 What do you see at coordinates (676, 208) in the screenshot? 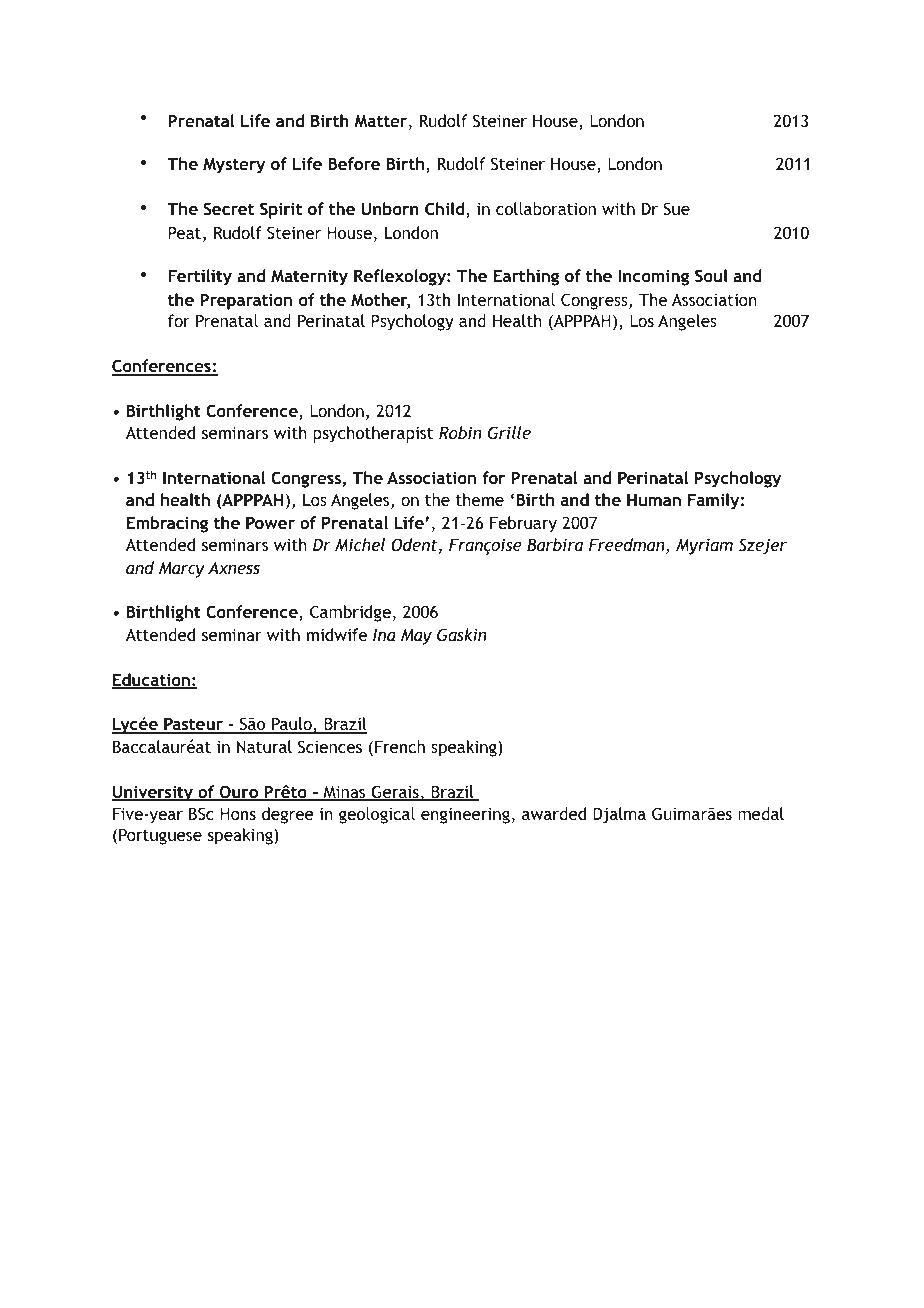
I see `Sue` at bounding box center [676, 208].
